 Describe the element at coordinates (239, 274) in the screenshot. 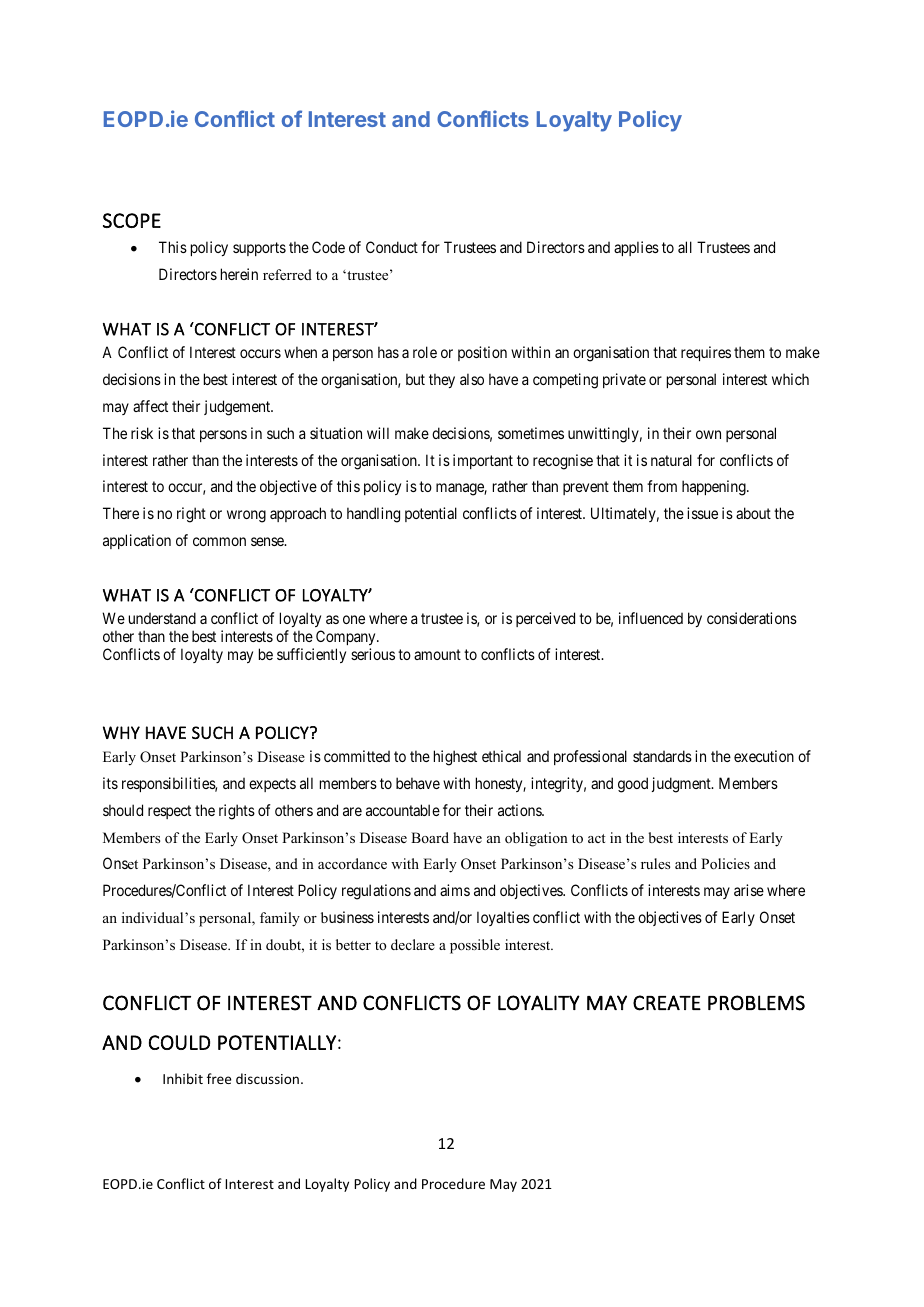

I see `herein` at that location.
